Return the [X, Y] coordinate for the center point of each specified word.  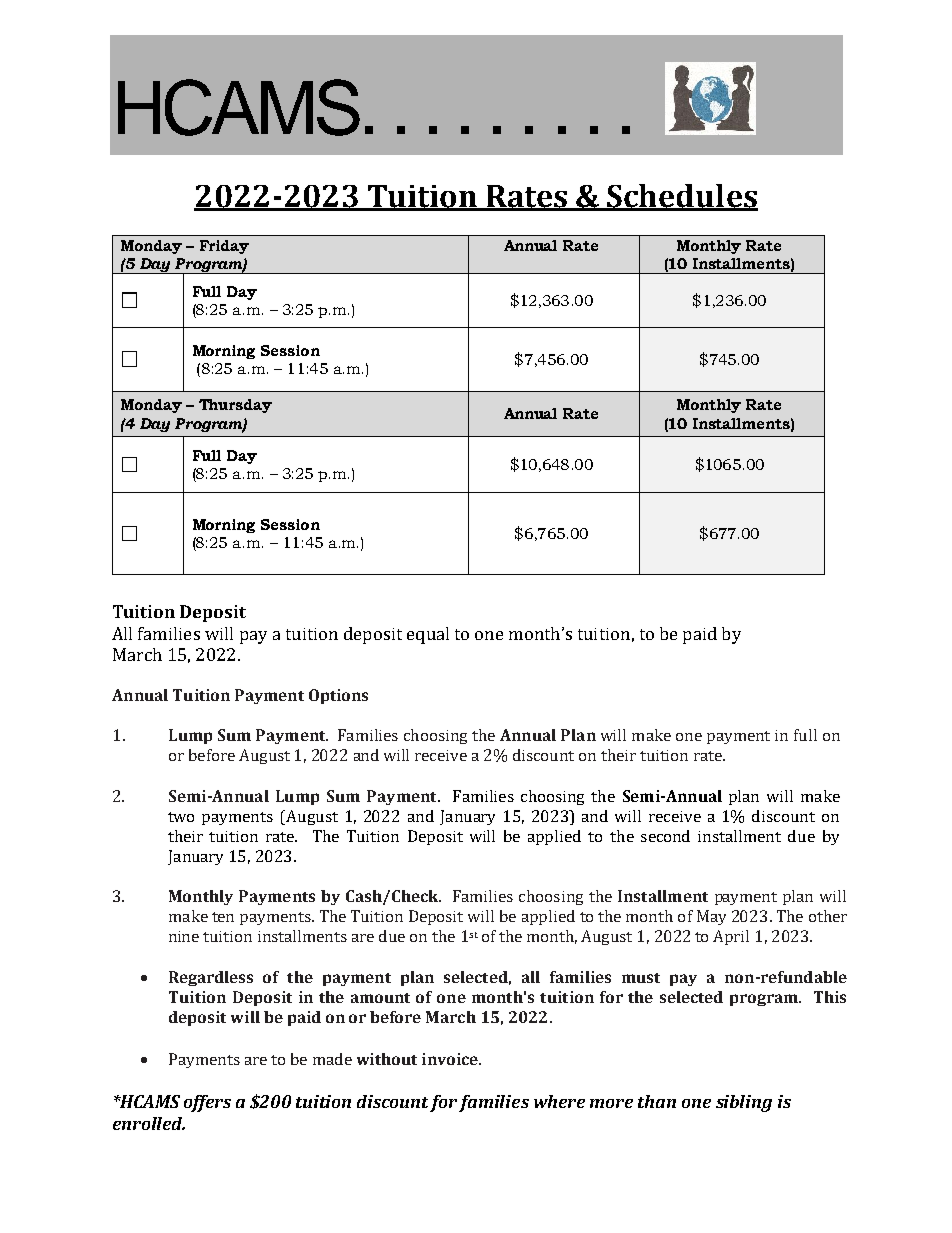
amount [380, 998]
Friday [224, 247]
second [665, 836]
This [830, 997]
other [828, 916]
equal [428, 635]
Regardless [211, 978]
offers [207, 1103]
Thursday [235, 406]
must [641, 978]
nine [184, 936]
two [181, 817]
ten [223, 917]
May [711, 917]
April [731, 937]
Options [338, 696]
